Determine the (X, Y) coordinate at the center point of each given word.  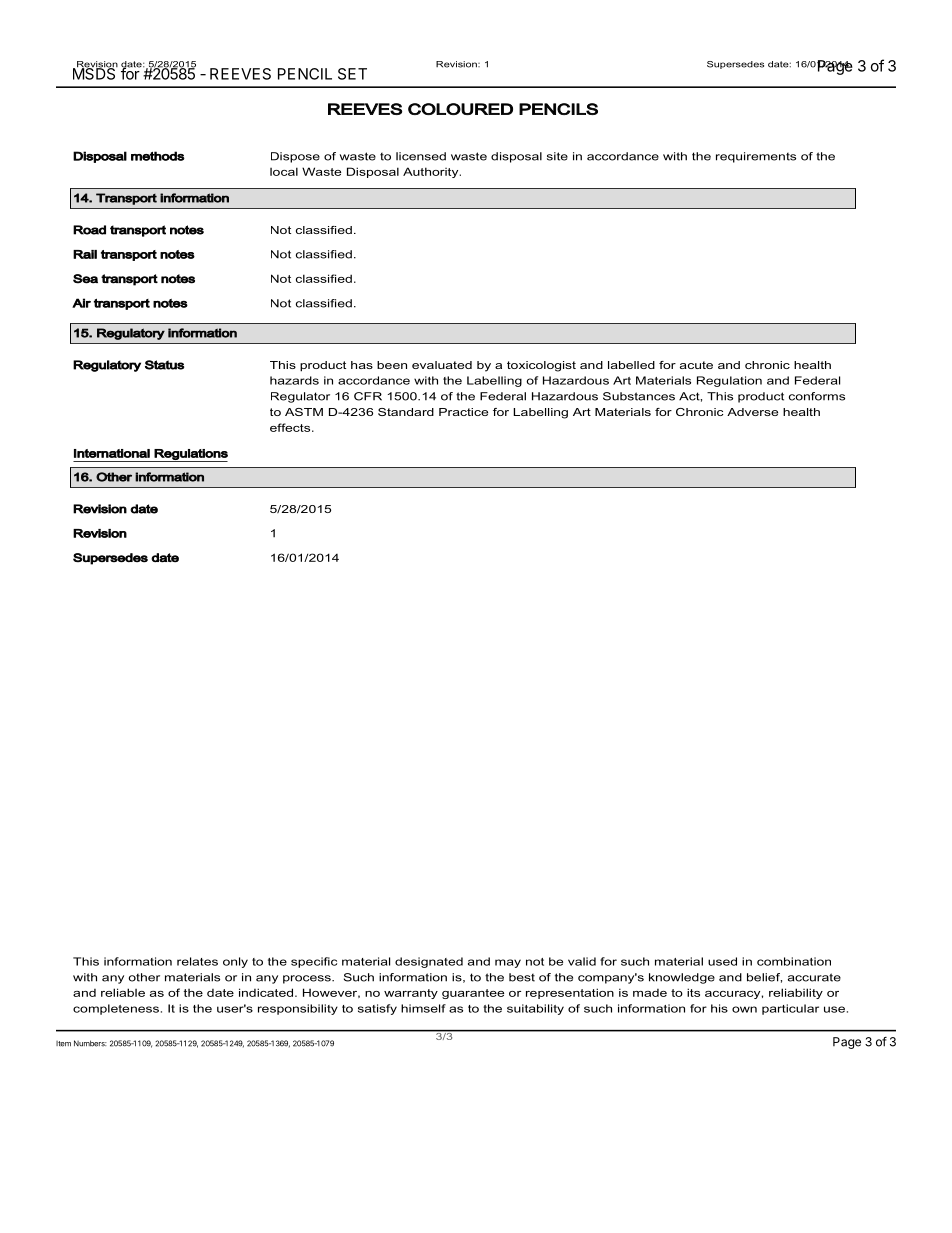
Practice (463, 412)
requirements (756, 157)
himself (423, 1008)
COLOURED (460, 109)
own (744, 1009)
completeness (116, 1009)
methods (158, 156)
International (112, 453)
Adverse (752, 412)
